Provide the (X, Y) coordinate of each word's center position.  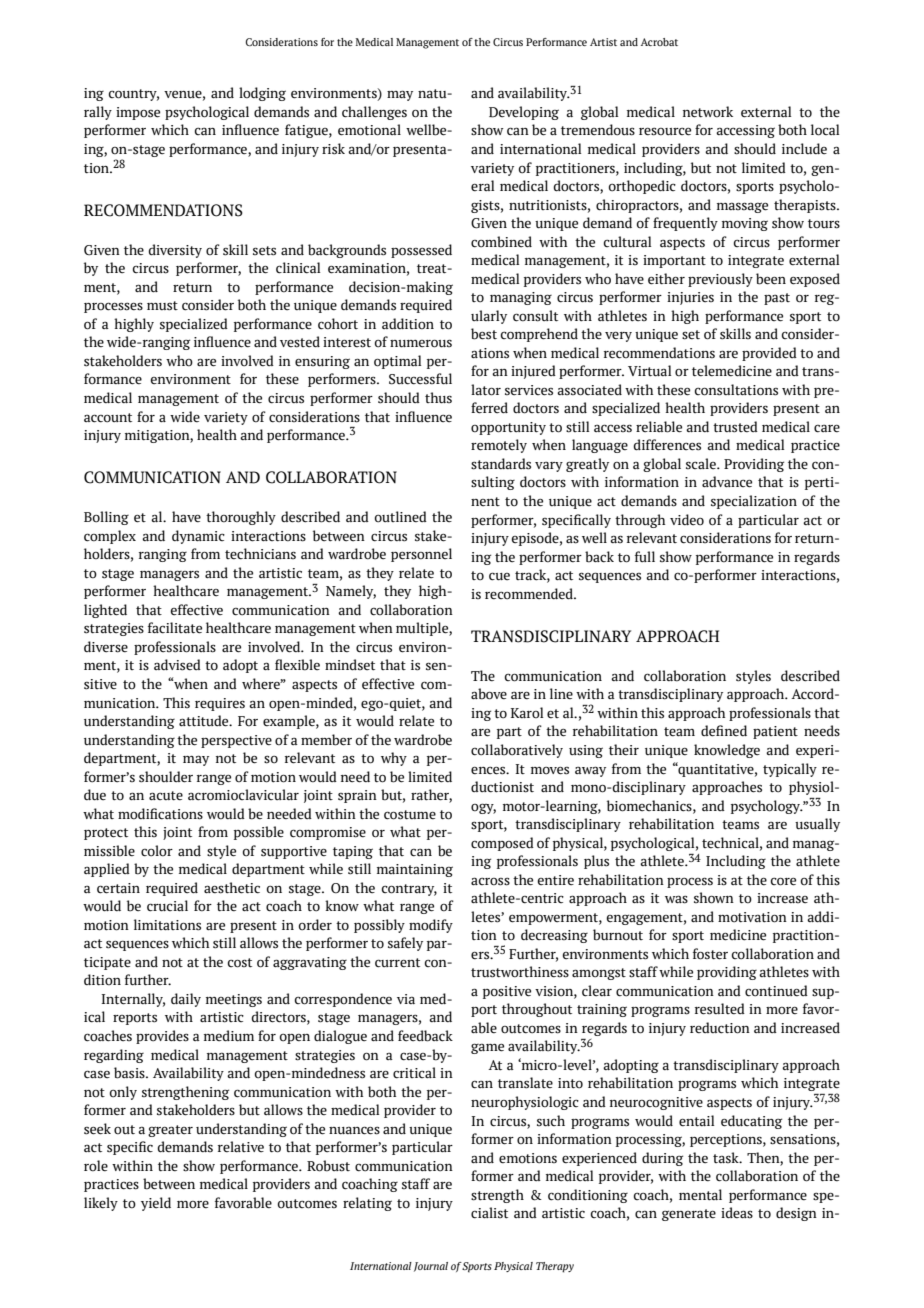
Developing (524, 113)
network (708, 112)
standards (501, 464)
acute (166, 796)
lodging (262, 94)
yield (156, 1204)
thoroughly (241, 518)
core (783, 881)
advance (727, 482)
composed (502, 844)
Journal (431, 1267)
